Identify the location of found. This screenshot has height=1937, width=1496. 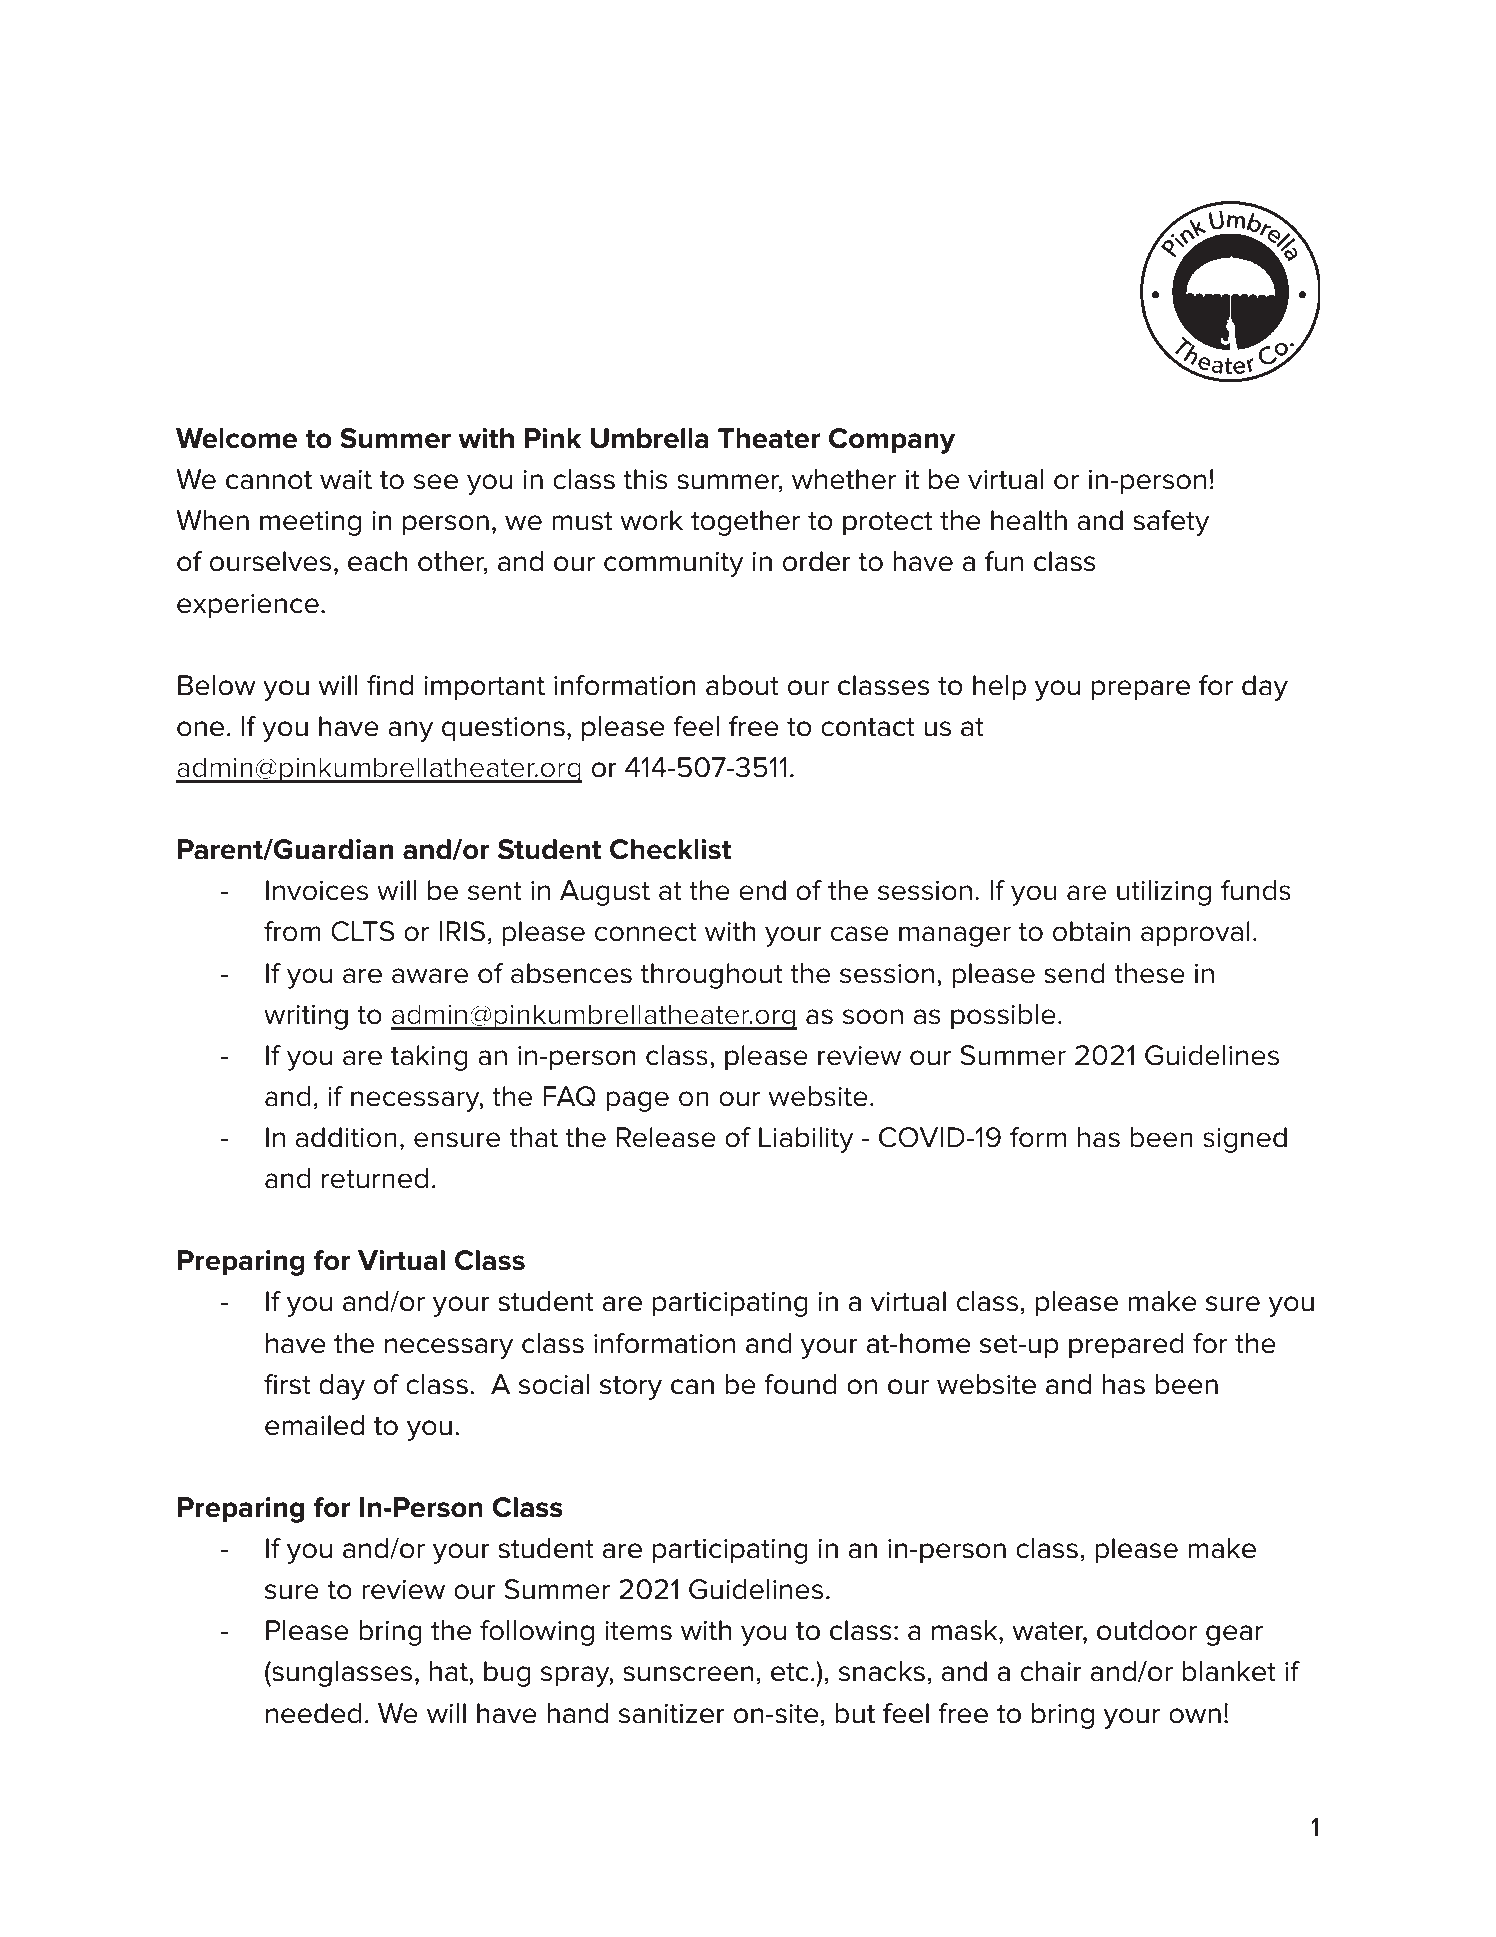
(800, 1384).
